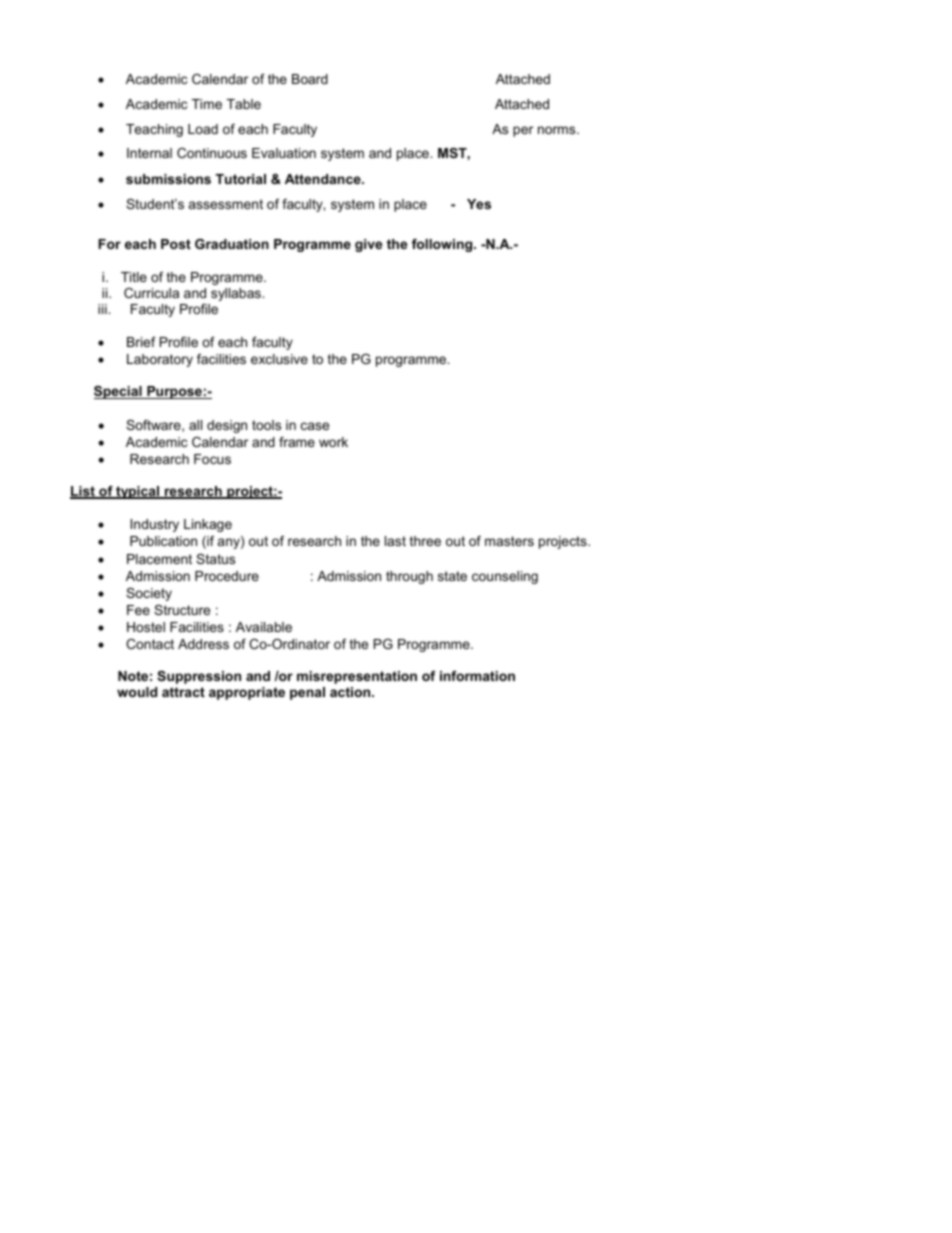  What do you see at coordinates (207, 104) in the page?
I see `Time` at bounding box center [207, 104].
